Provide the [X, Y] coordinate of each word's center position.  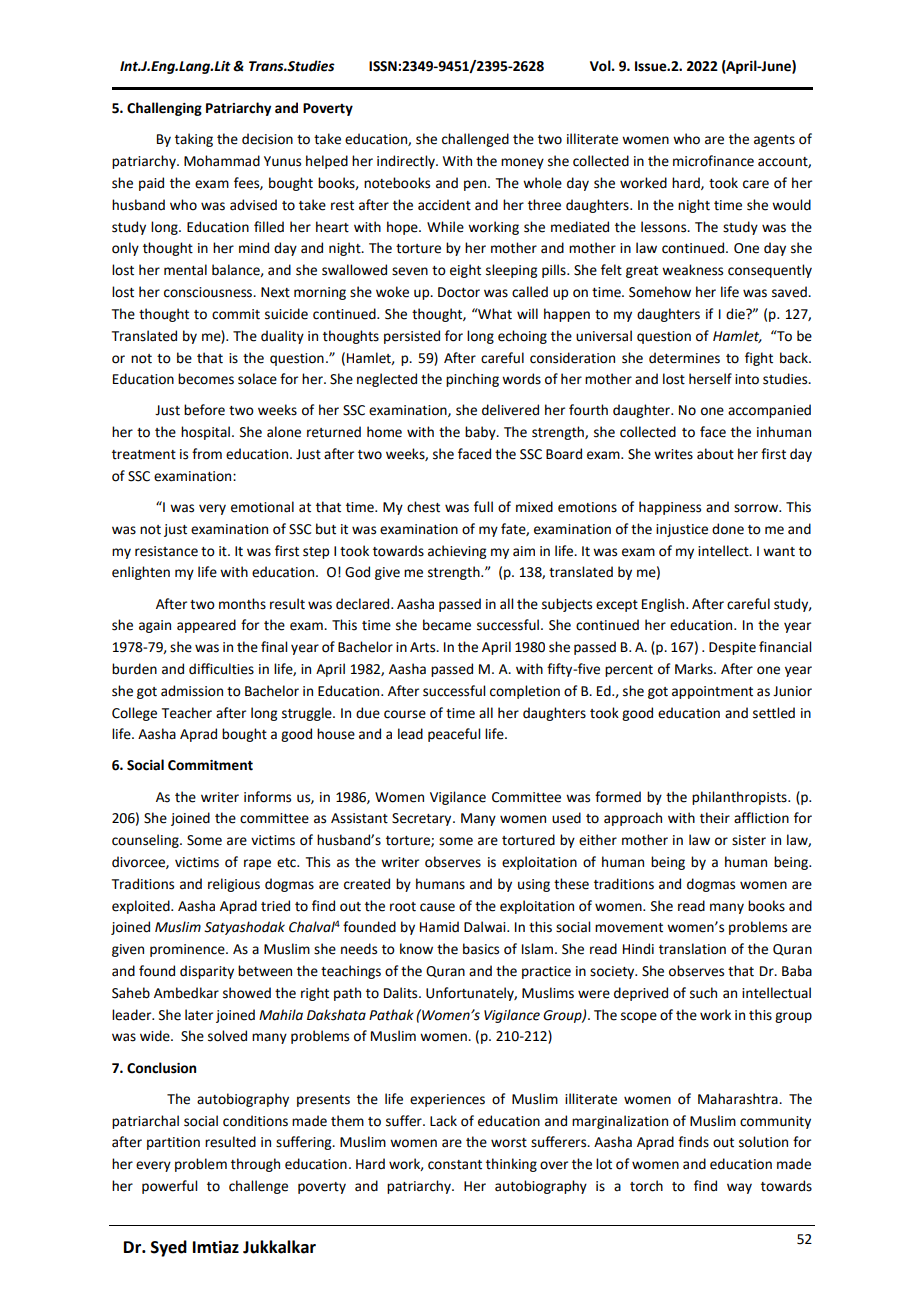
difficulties [221, 669]
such [703, 993]
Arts [424, 647]
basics [481, 949]
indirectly [407, 162]
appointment [712, 692]
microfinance [713, 161]
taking [194, 140]
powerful [169, 1187]
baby [481, 433]
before [204, 410]
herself [710, 379]
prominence [188, 950]
